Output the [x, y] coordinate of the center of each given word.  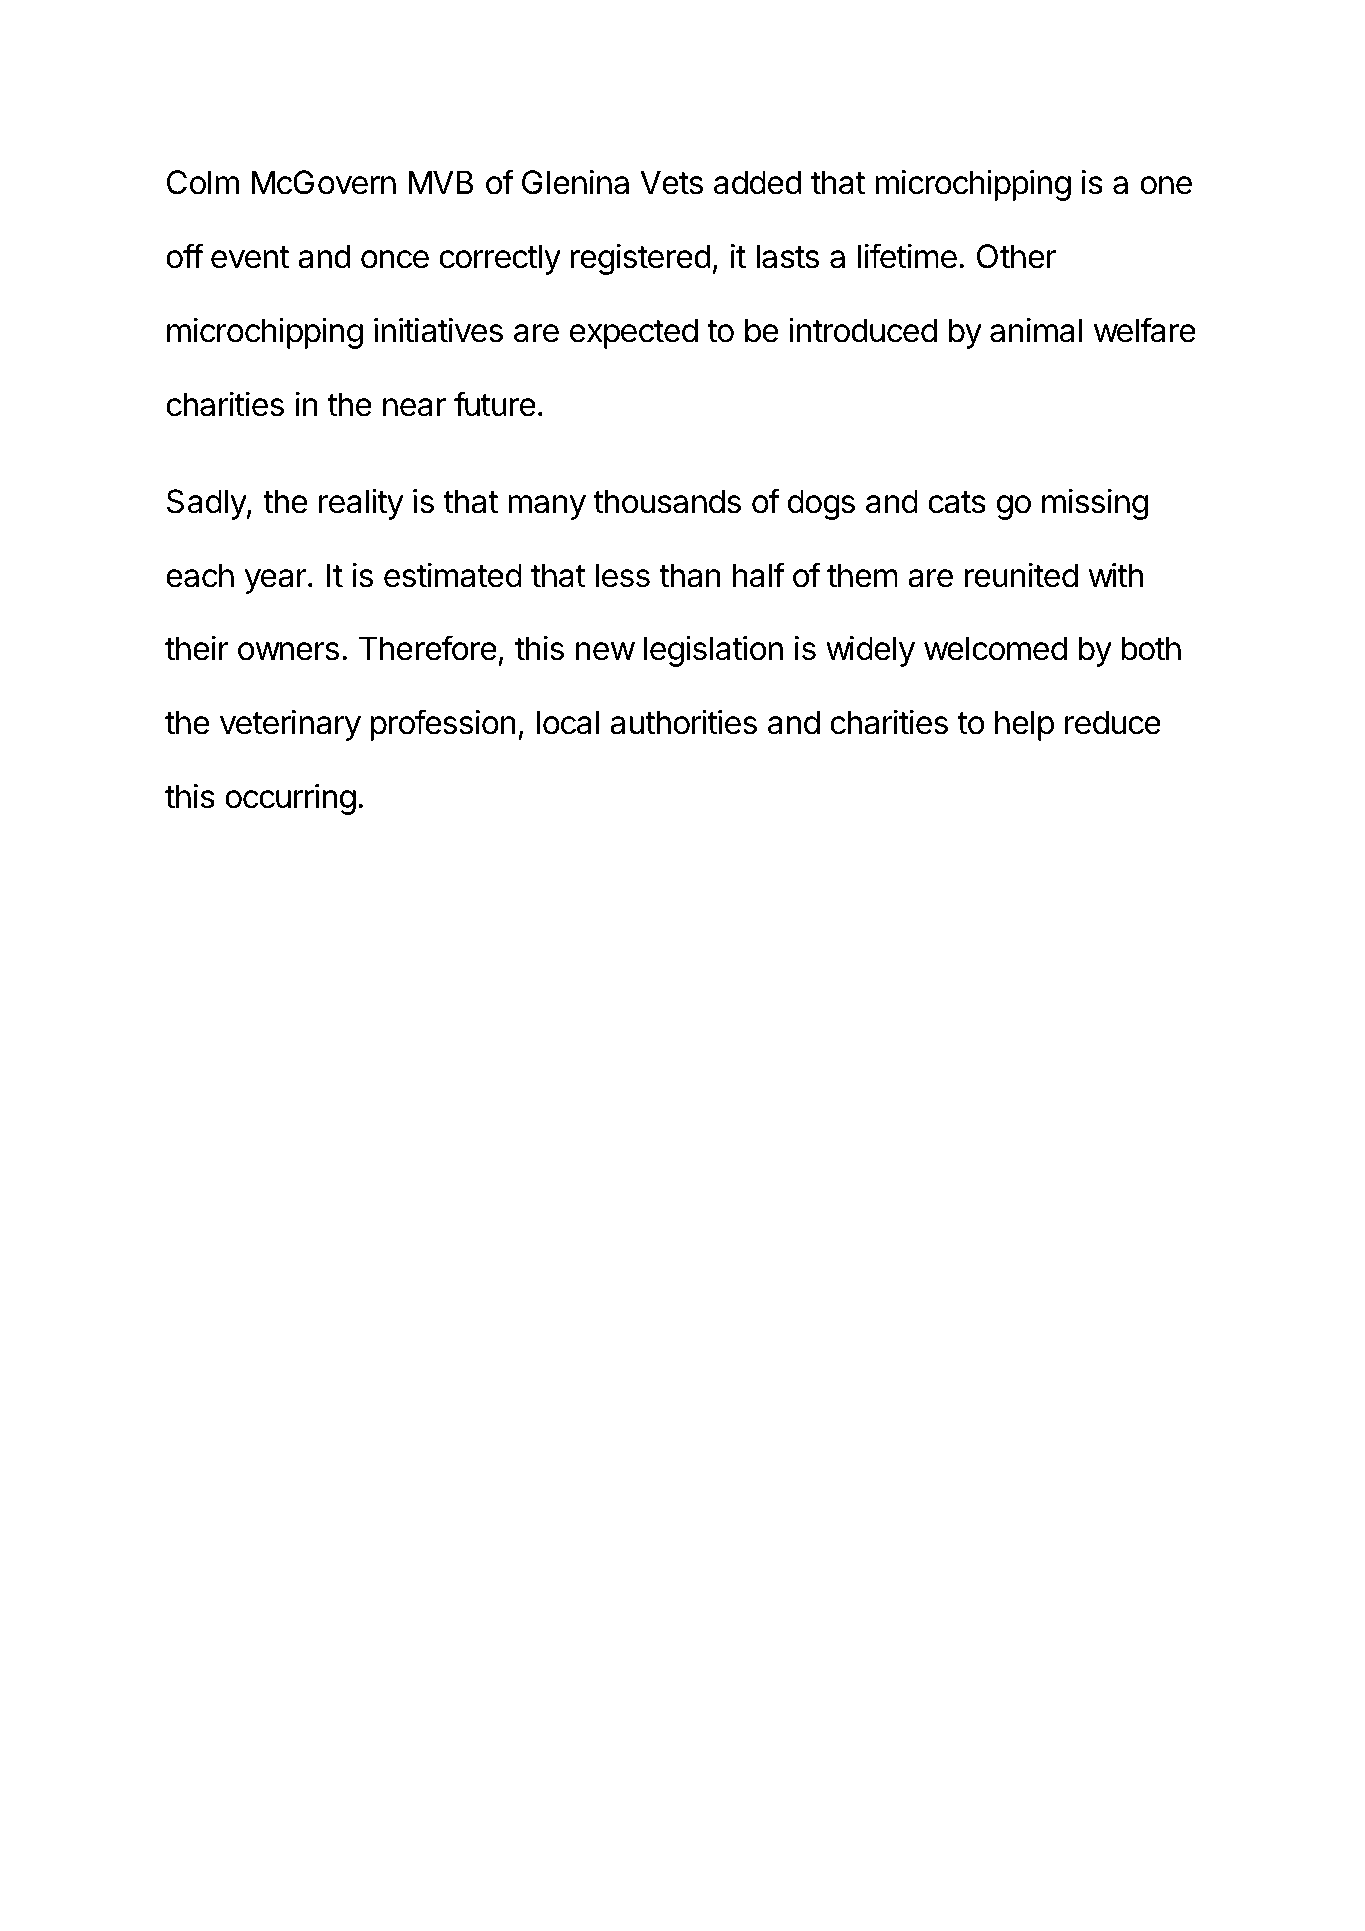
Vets [671, 182]
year [276, 581]
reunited [1021, 575]
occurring [290, 799]
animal [1036, 330]
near [414, 407]
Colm [203, 182]
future [495, 404]
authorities [683, 722]
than [690, 575]
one [1166, 185]
